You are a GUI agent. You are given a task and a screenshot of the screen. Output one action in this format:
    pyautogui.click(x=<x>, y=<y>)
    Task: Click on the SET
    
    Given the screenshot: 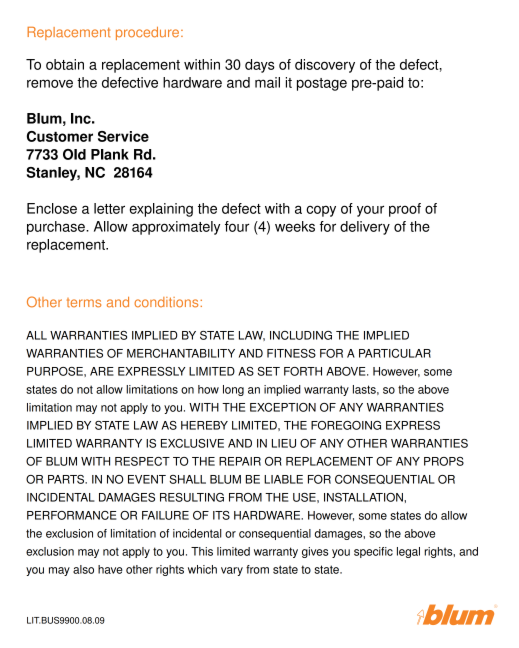 What is the action you would take?
    pyautogui.click(x=268, y=371)
